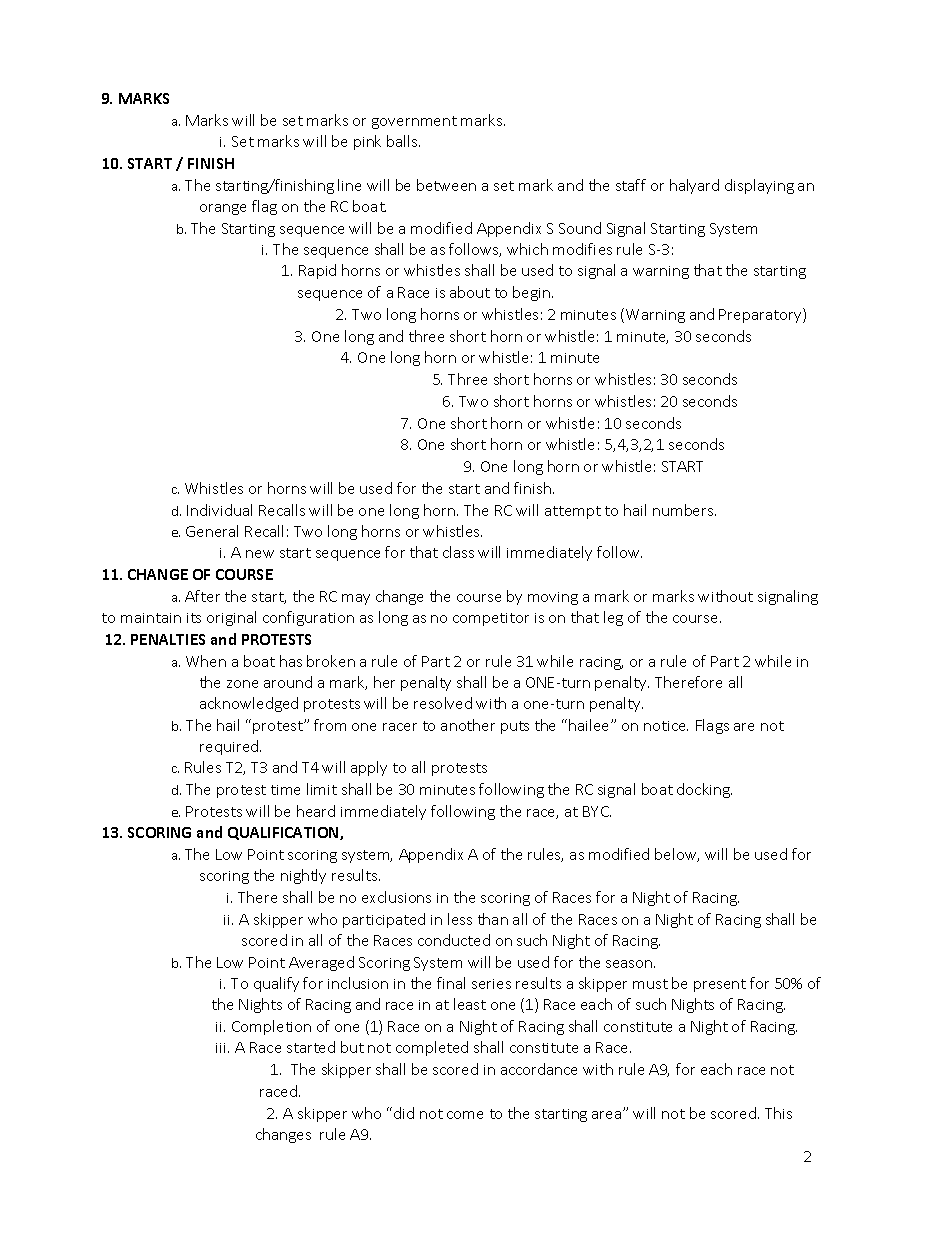  Describe the element at coordinates (465, 1115) in the screenshot. I see `come` at that location.
